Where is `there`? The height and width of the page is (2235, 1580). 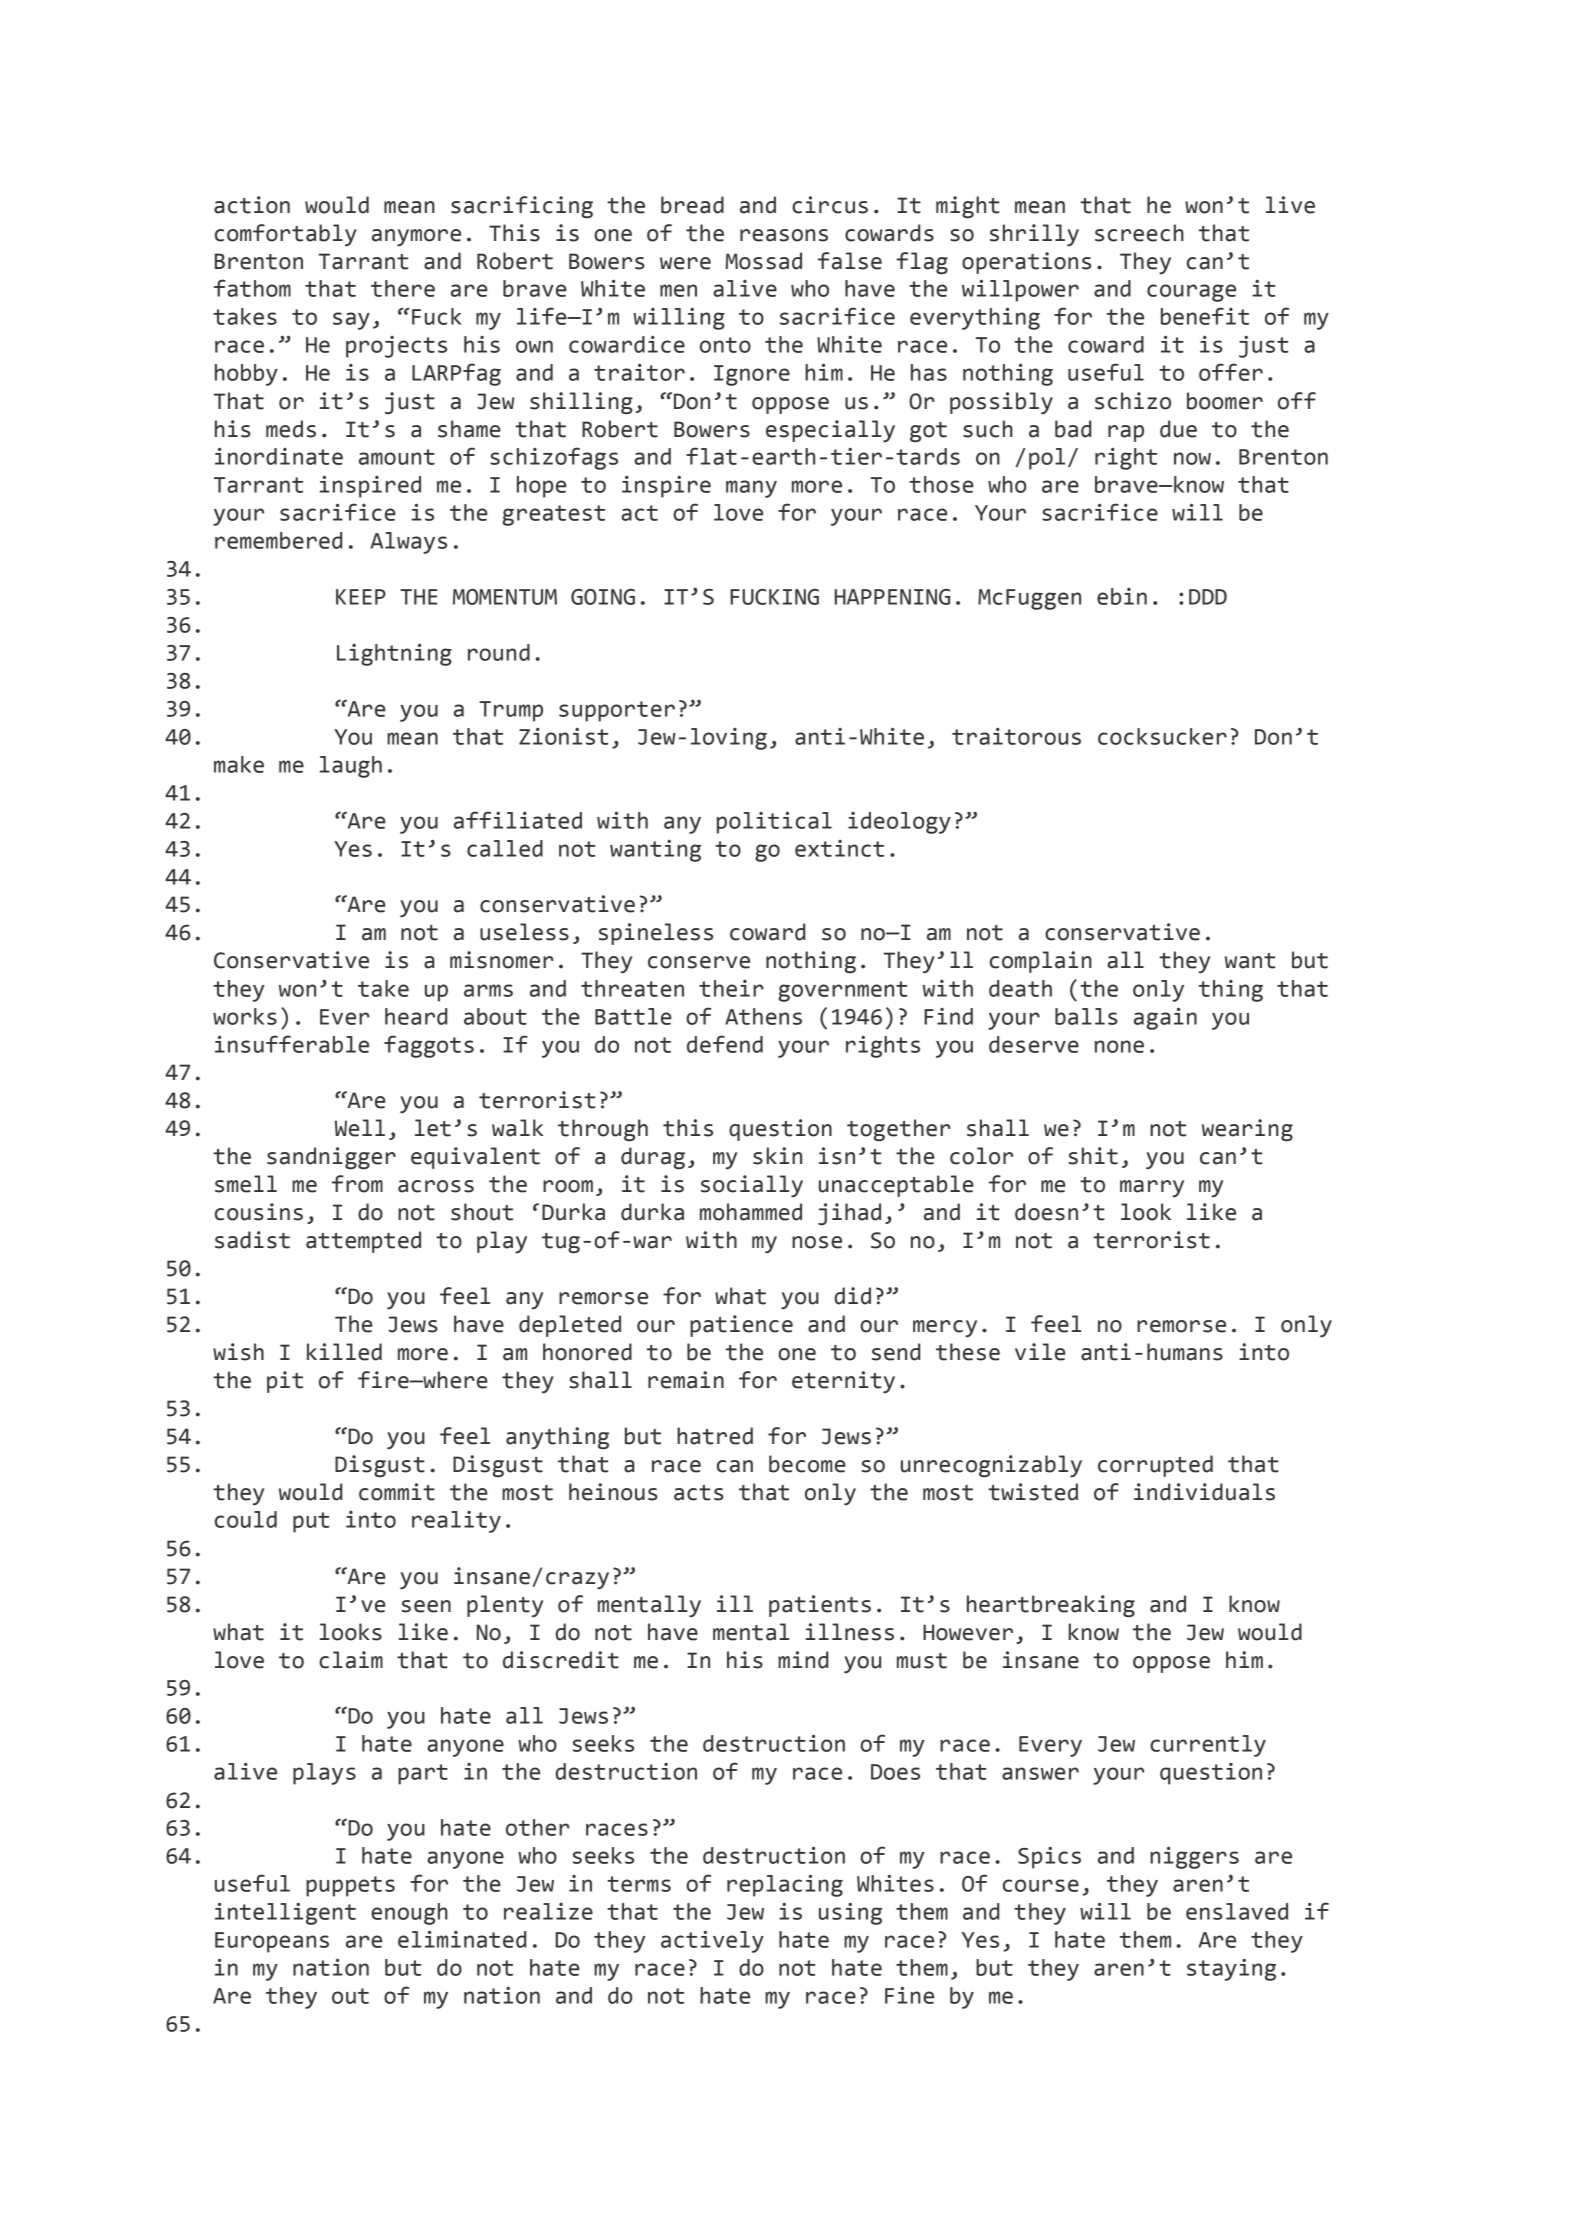 there is located at coordinates (403, 288).
